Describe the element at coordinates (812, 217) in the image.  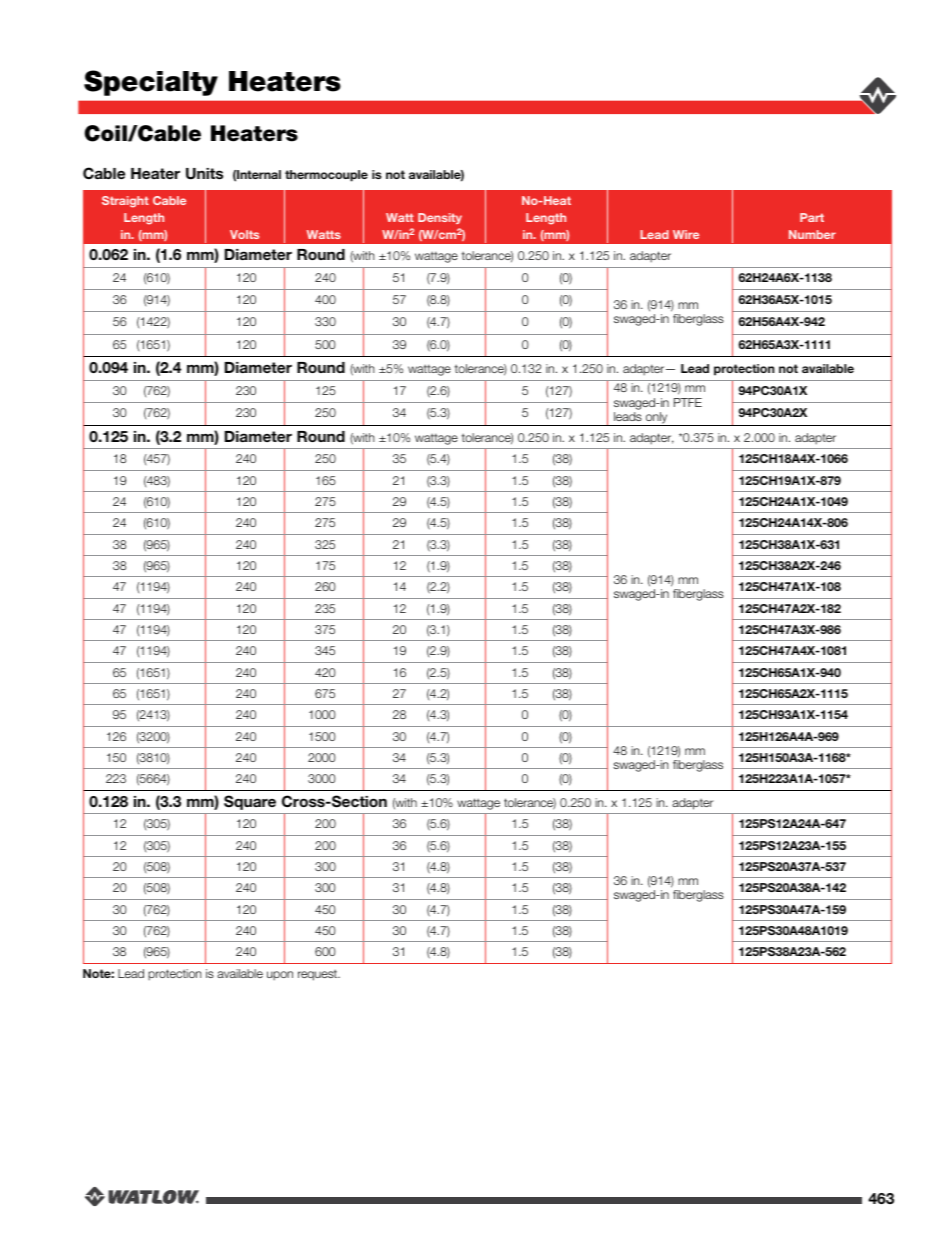
I see `Part` at that location.
